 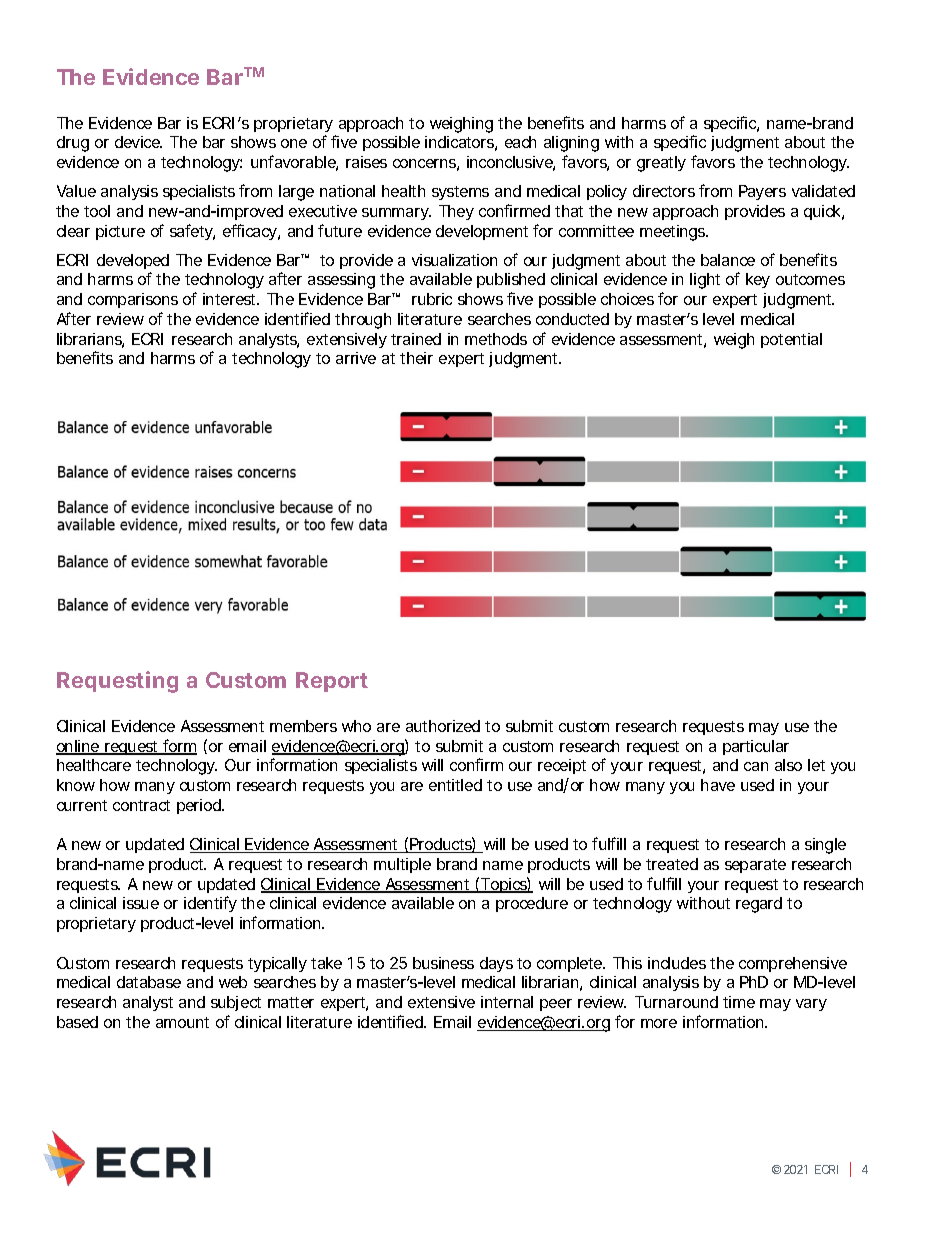 I want to click on database, so click(x=149, y=982).
